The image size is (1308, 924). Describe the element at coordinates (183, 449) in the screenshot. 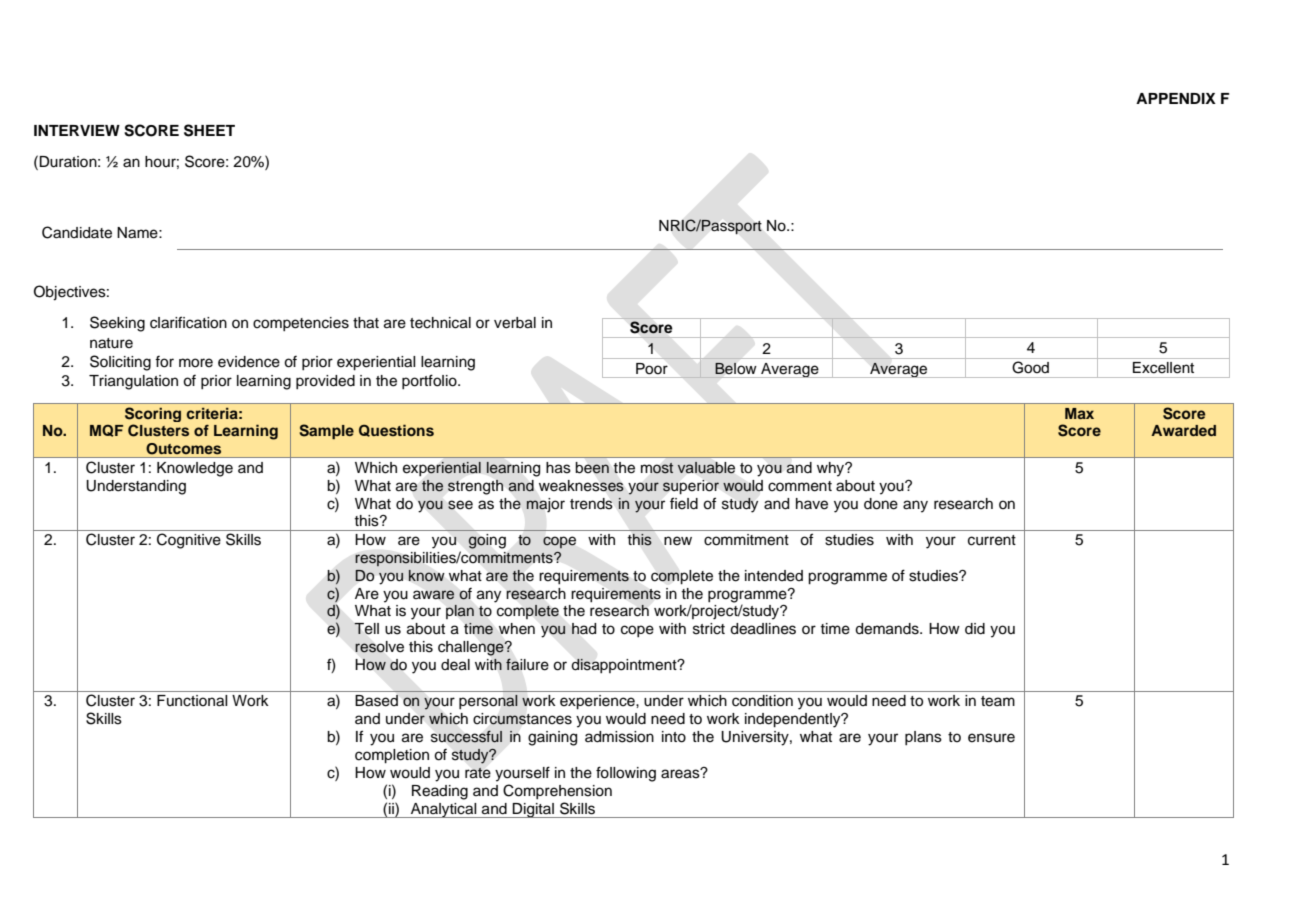

I see `Outcomes` at that location.
